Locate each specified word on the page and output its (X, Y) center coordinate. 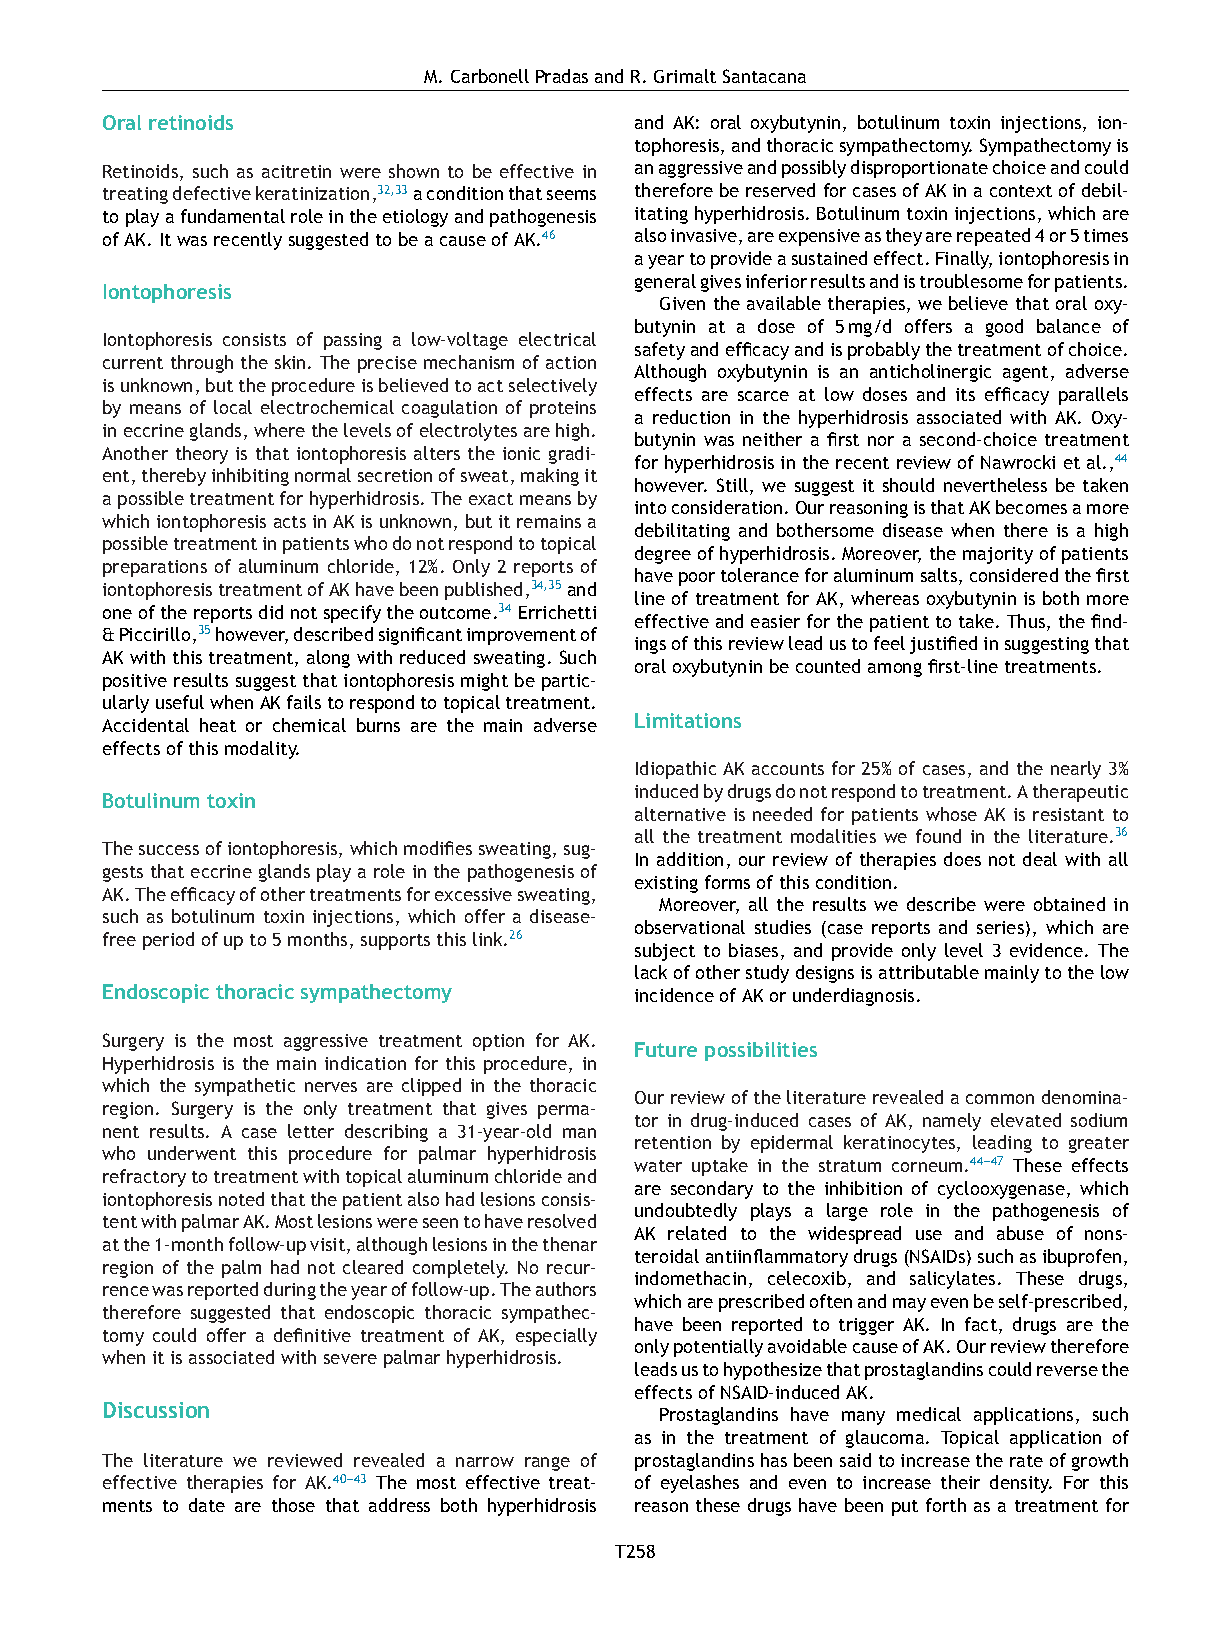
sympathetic (245, 1087)
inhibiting (250, 477)
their (960, 1482)
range (547, 1464)
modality (262, 750)
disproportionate (919, 169)
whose (951, 814)
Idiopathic (676, 770)
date (207, 1505)
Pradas (562, 76)
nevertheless (995, 485)
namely (952, 1122)
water (658, 1166)
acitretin (296, 171)
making (550, 477)
